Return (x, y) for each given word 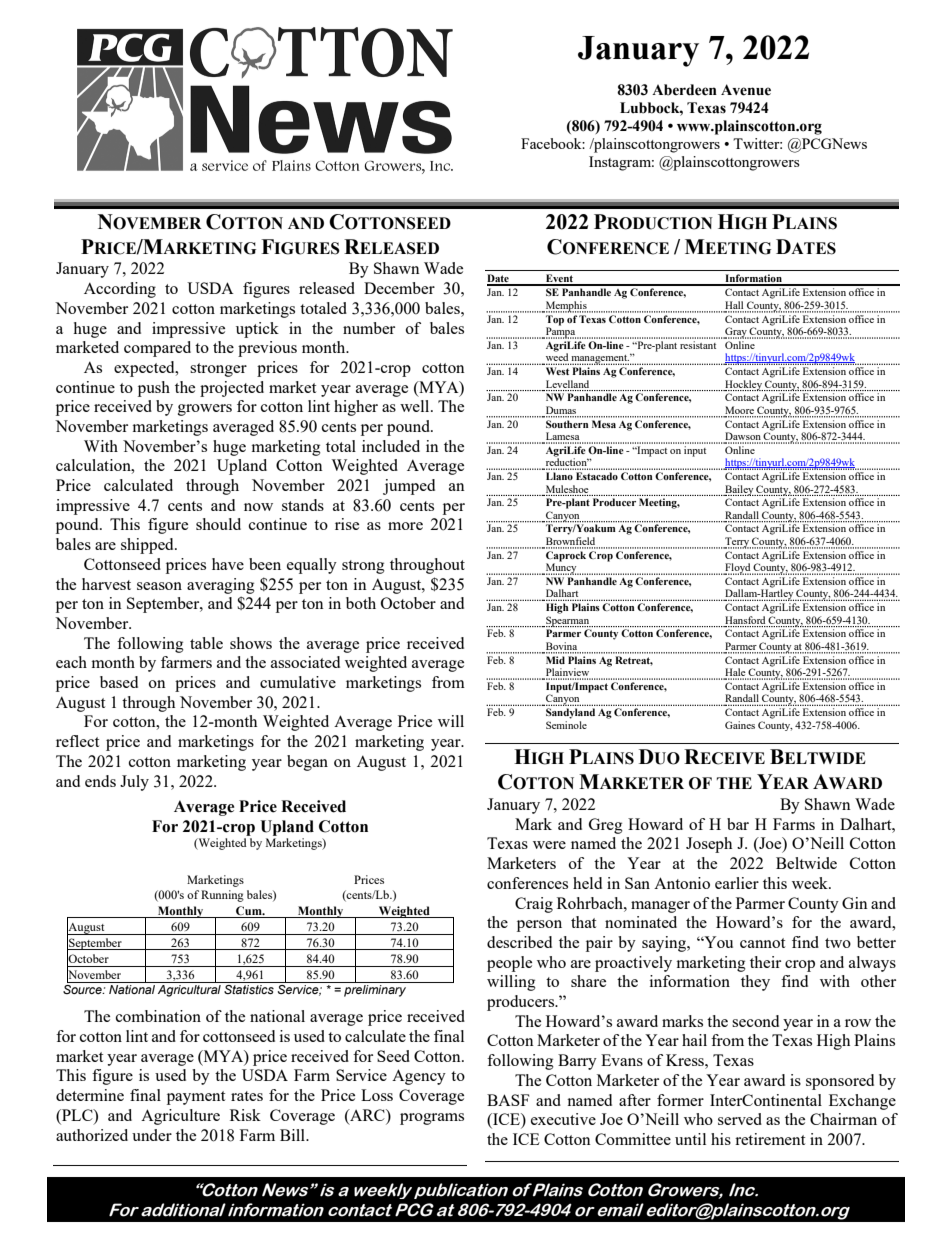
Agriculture (180, 1117)
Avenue (746, 90)
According (120, 290)
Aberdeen (684, 90)
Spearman (568, 621)
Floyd (738, 569)
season (159, 586)
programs (432, 1119)
